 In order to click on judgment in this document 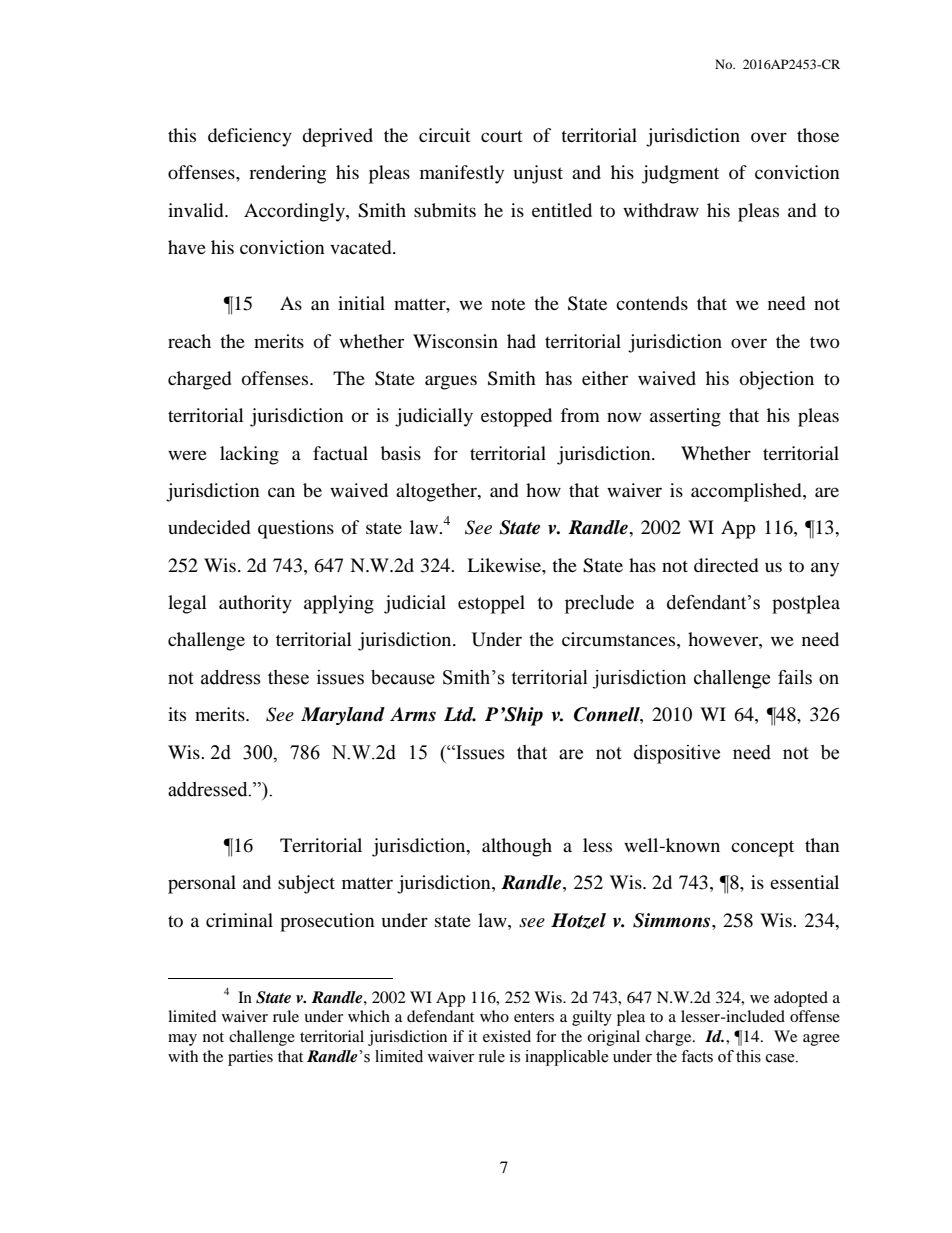, I will do `click(680, 174)`.
